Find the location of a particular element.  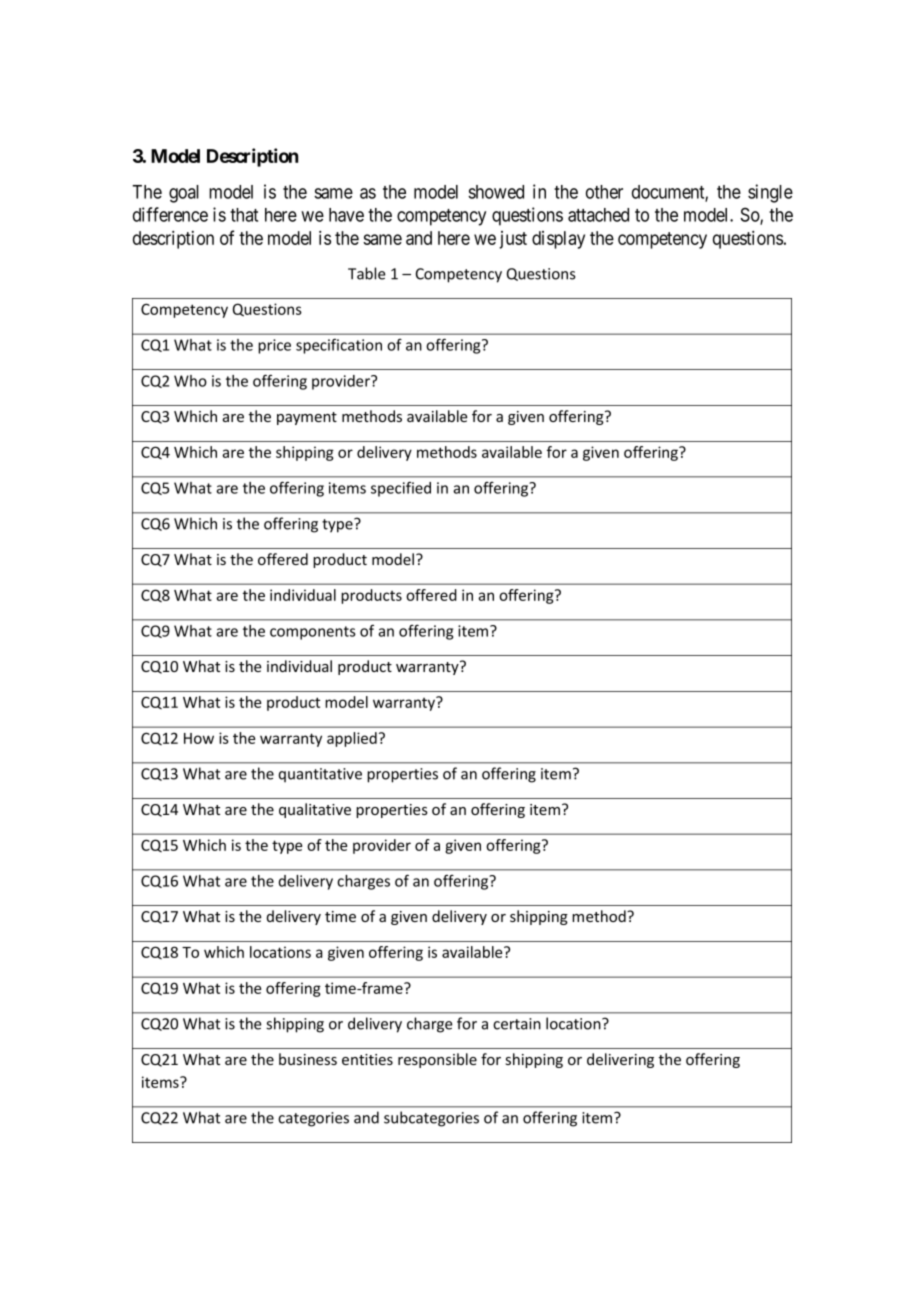

delivering is located at coordinates (620, 1060).
